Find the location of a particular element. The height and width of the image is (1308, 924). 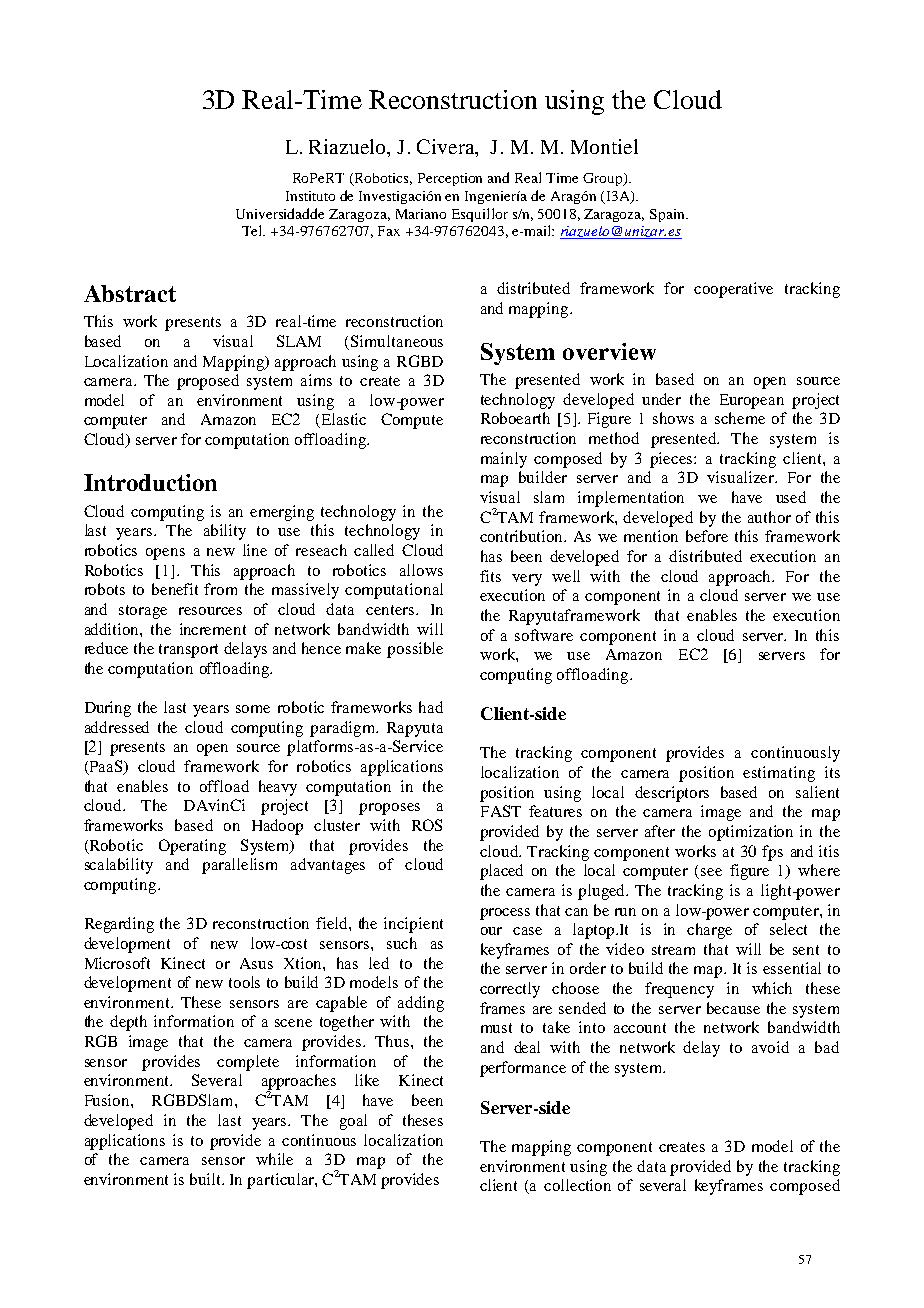

built is located at coordinates (207, 1179).
